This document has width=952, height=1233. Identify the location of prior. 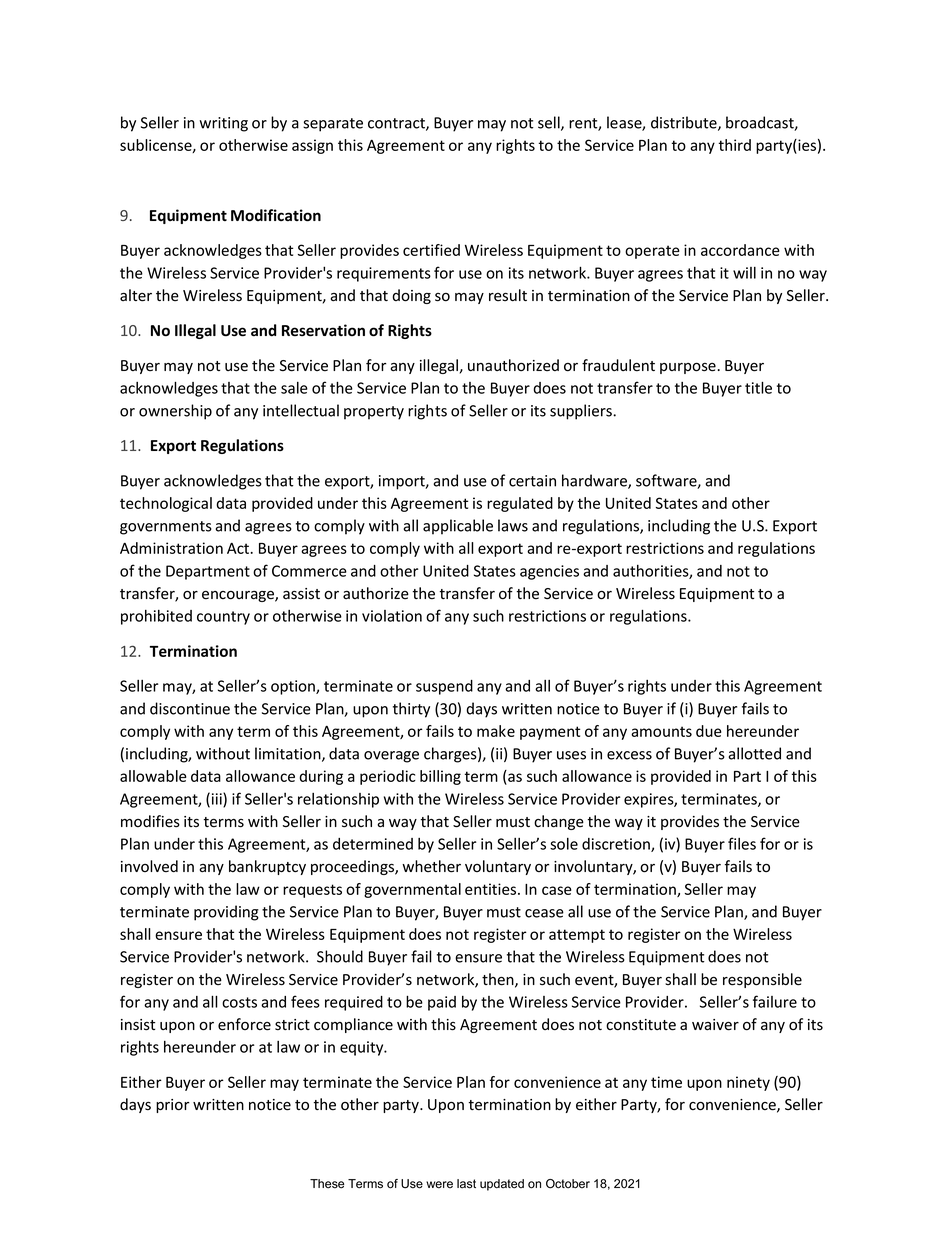
(173, 1106).
